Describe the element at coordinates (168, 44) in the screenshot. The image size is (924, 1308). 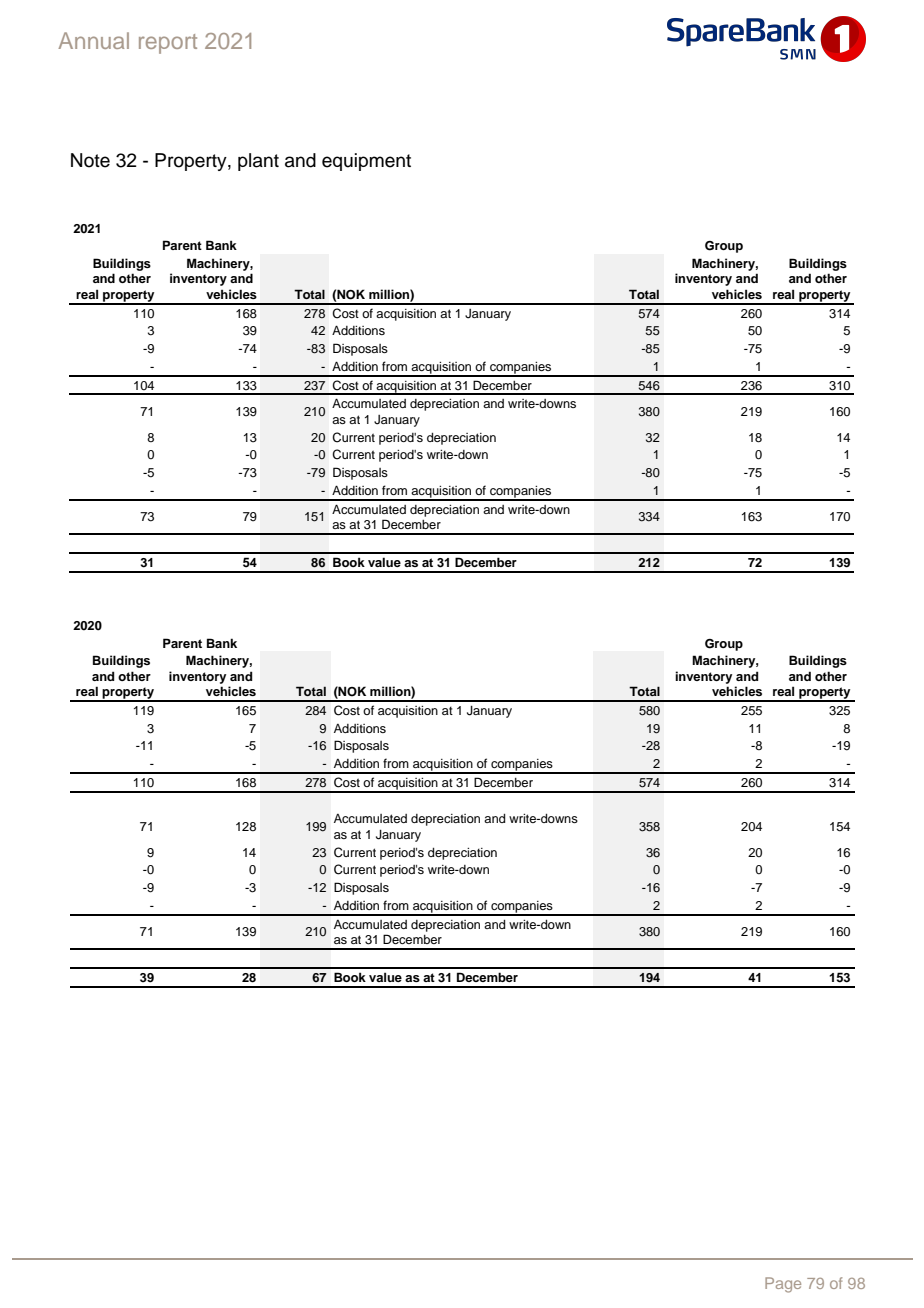
I see `report` at that location.
